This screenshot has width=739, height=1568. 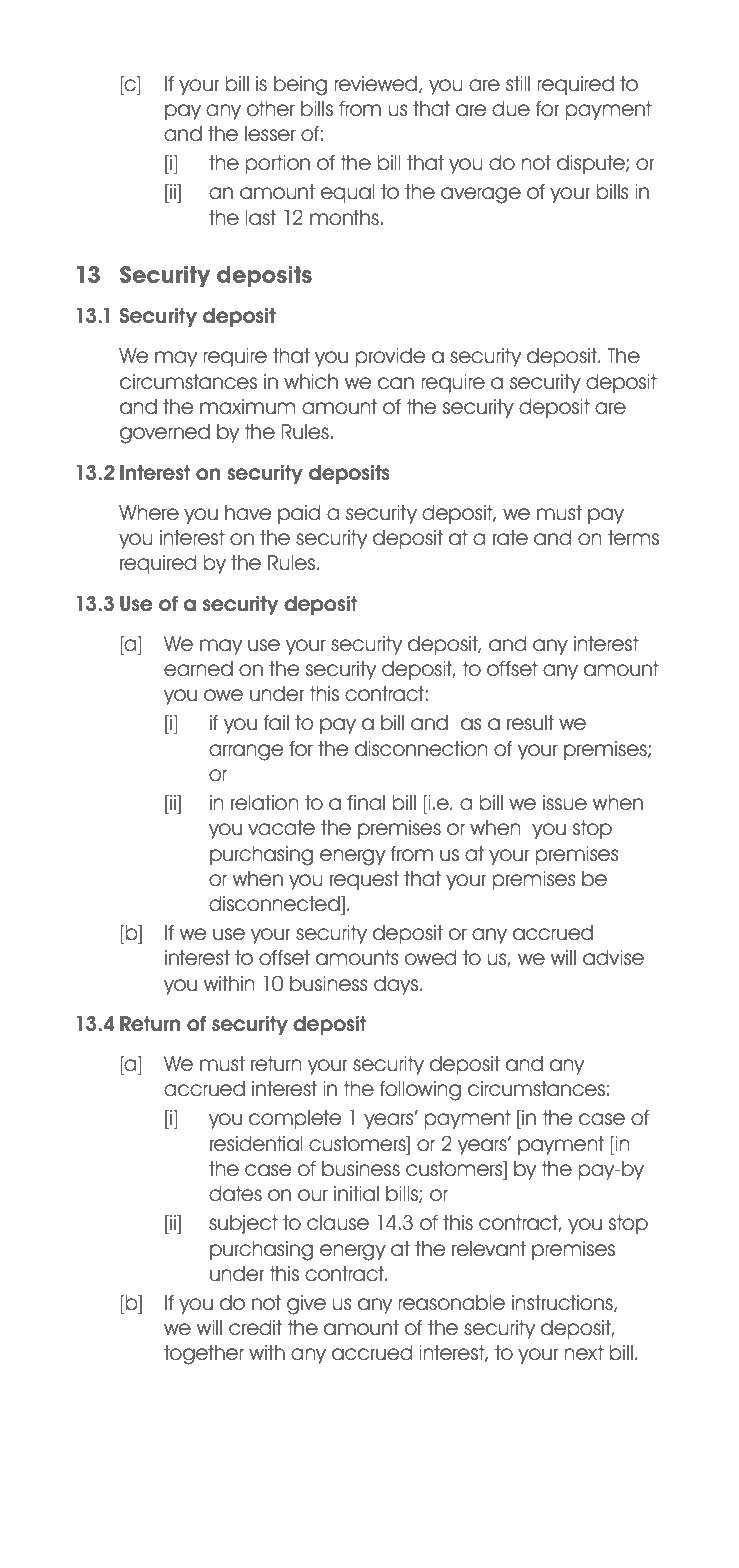 I want to click on reasonable, so click(x=451, y=1303).
